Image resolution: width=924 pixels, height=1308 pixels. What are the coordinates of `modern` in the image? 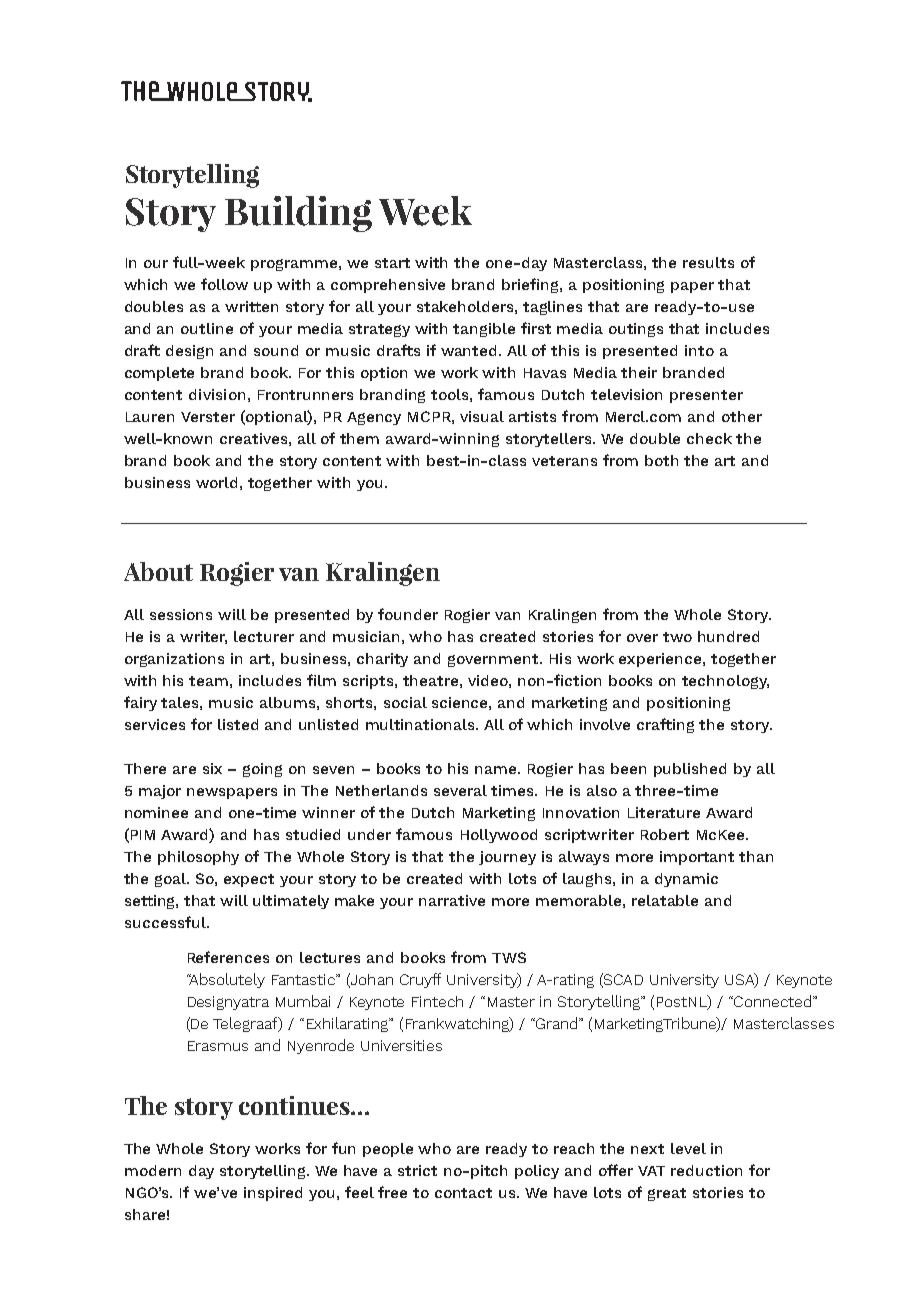 It's located at (153, 1170).
